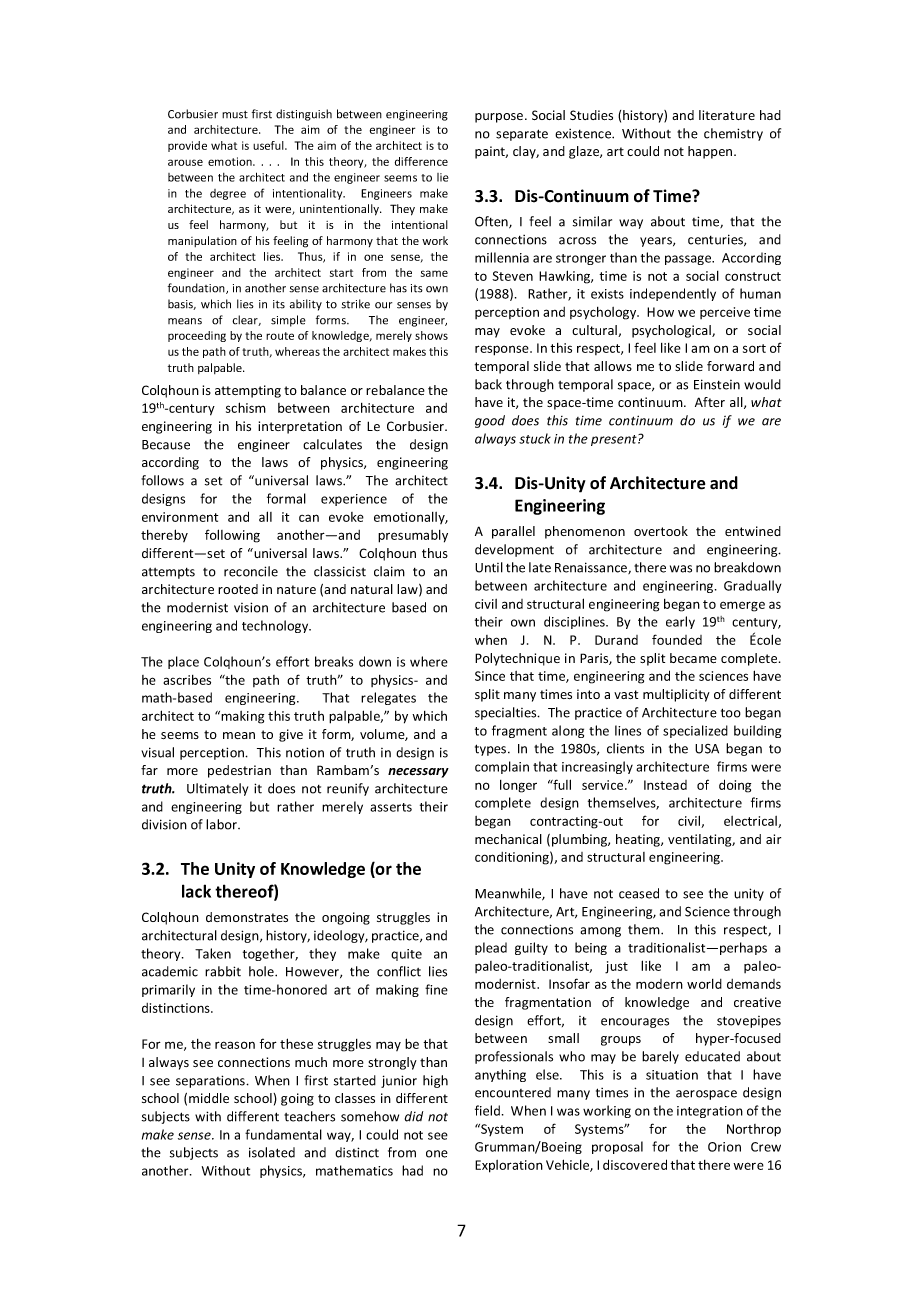  Describe the element at coordinates (710, 402) in the page. I see `After` at that location.
